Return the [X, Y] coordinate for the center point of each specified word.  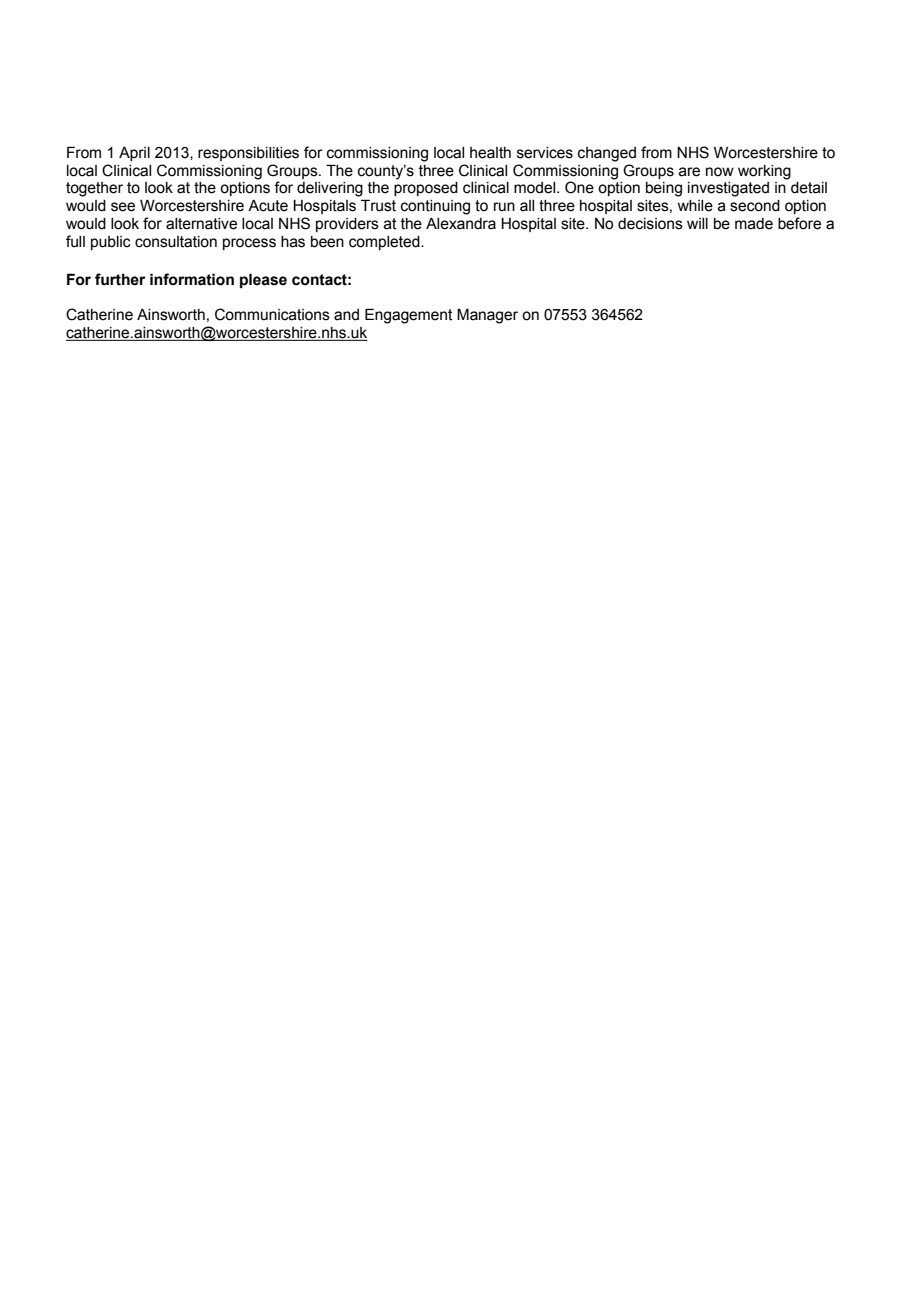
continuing [435, 207]
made [754, 224]
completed [385, 243]
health [490, 153]
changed [607, 154]
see [123, 207]
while [695, 206]
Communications [272, 314]
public [111, 243]
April [134, 154]
